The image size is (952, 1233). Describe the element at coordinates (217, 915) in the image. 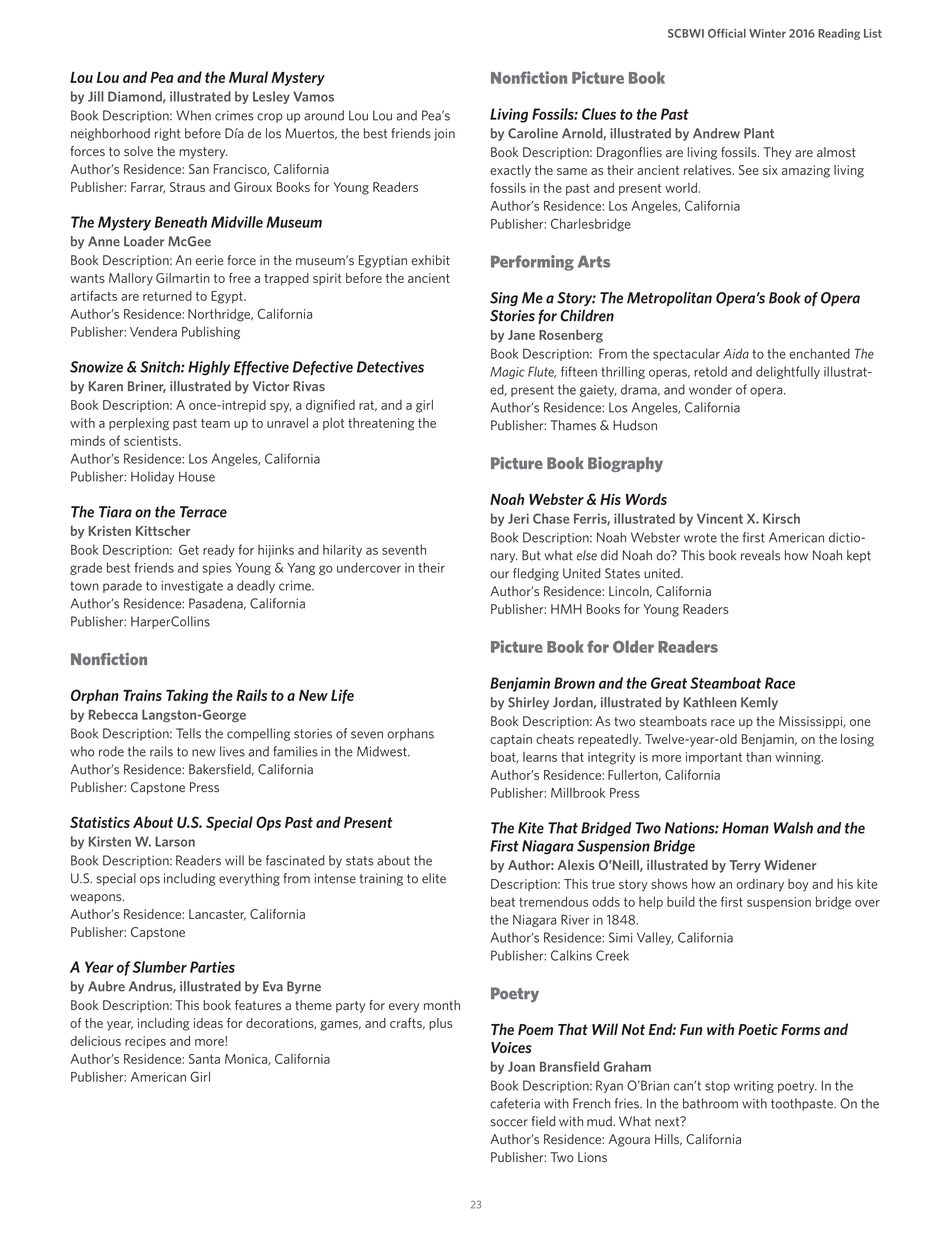

I see `Lancaster` at that location.
